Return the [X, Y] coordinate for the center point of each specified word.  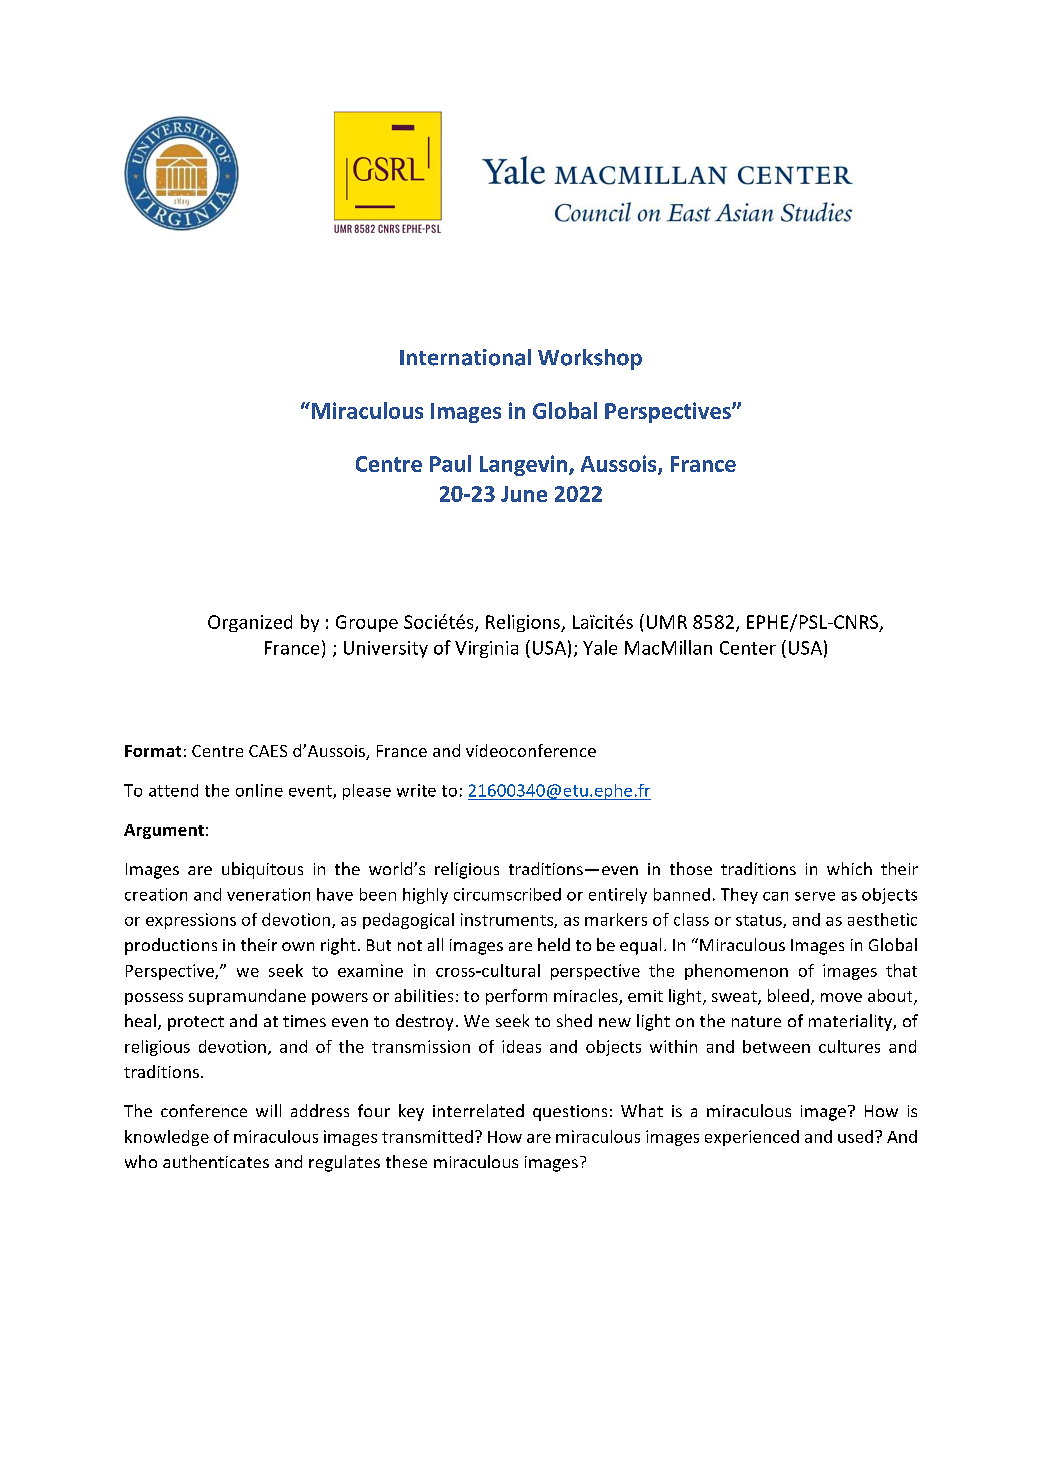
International [465, 357]
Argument [164, 831]
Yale [600, 647]
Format [153, 751]
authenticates [216, 1161]
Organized [250, 623]
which [849, 868]
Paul [450, 463]
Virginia [486, 649]
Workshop [590, 359]
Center [748, 648]
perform [516, 997]
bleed [788, 995]
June [524, 494]
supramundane [247, 997]
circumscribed [507, 894]
